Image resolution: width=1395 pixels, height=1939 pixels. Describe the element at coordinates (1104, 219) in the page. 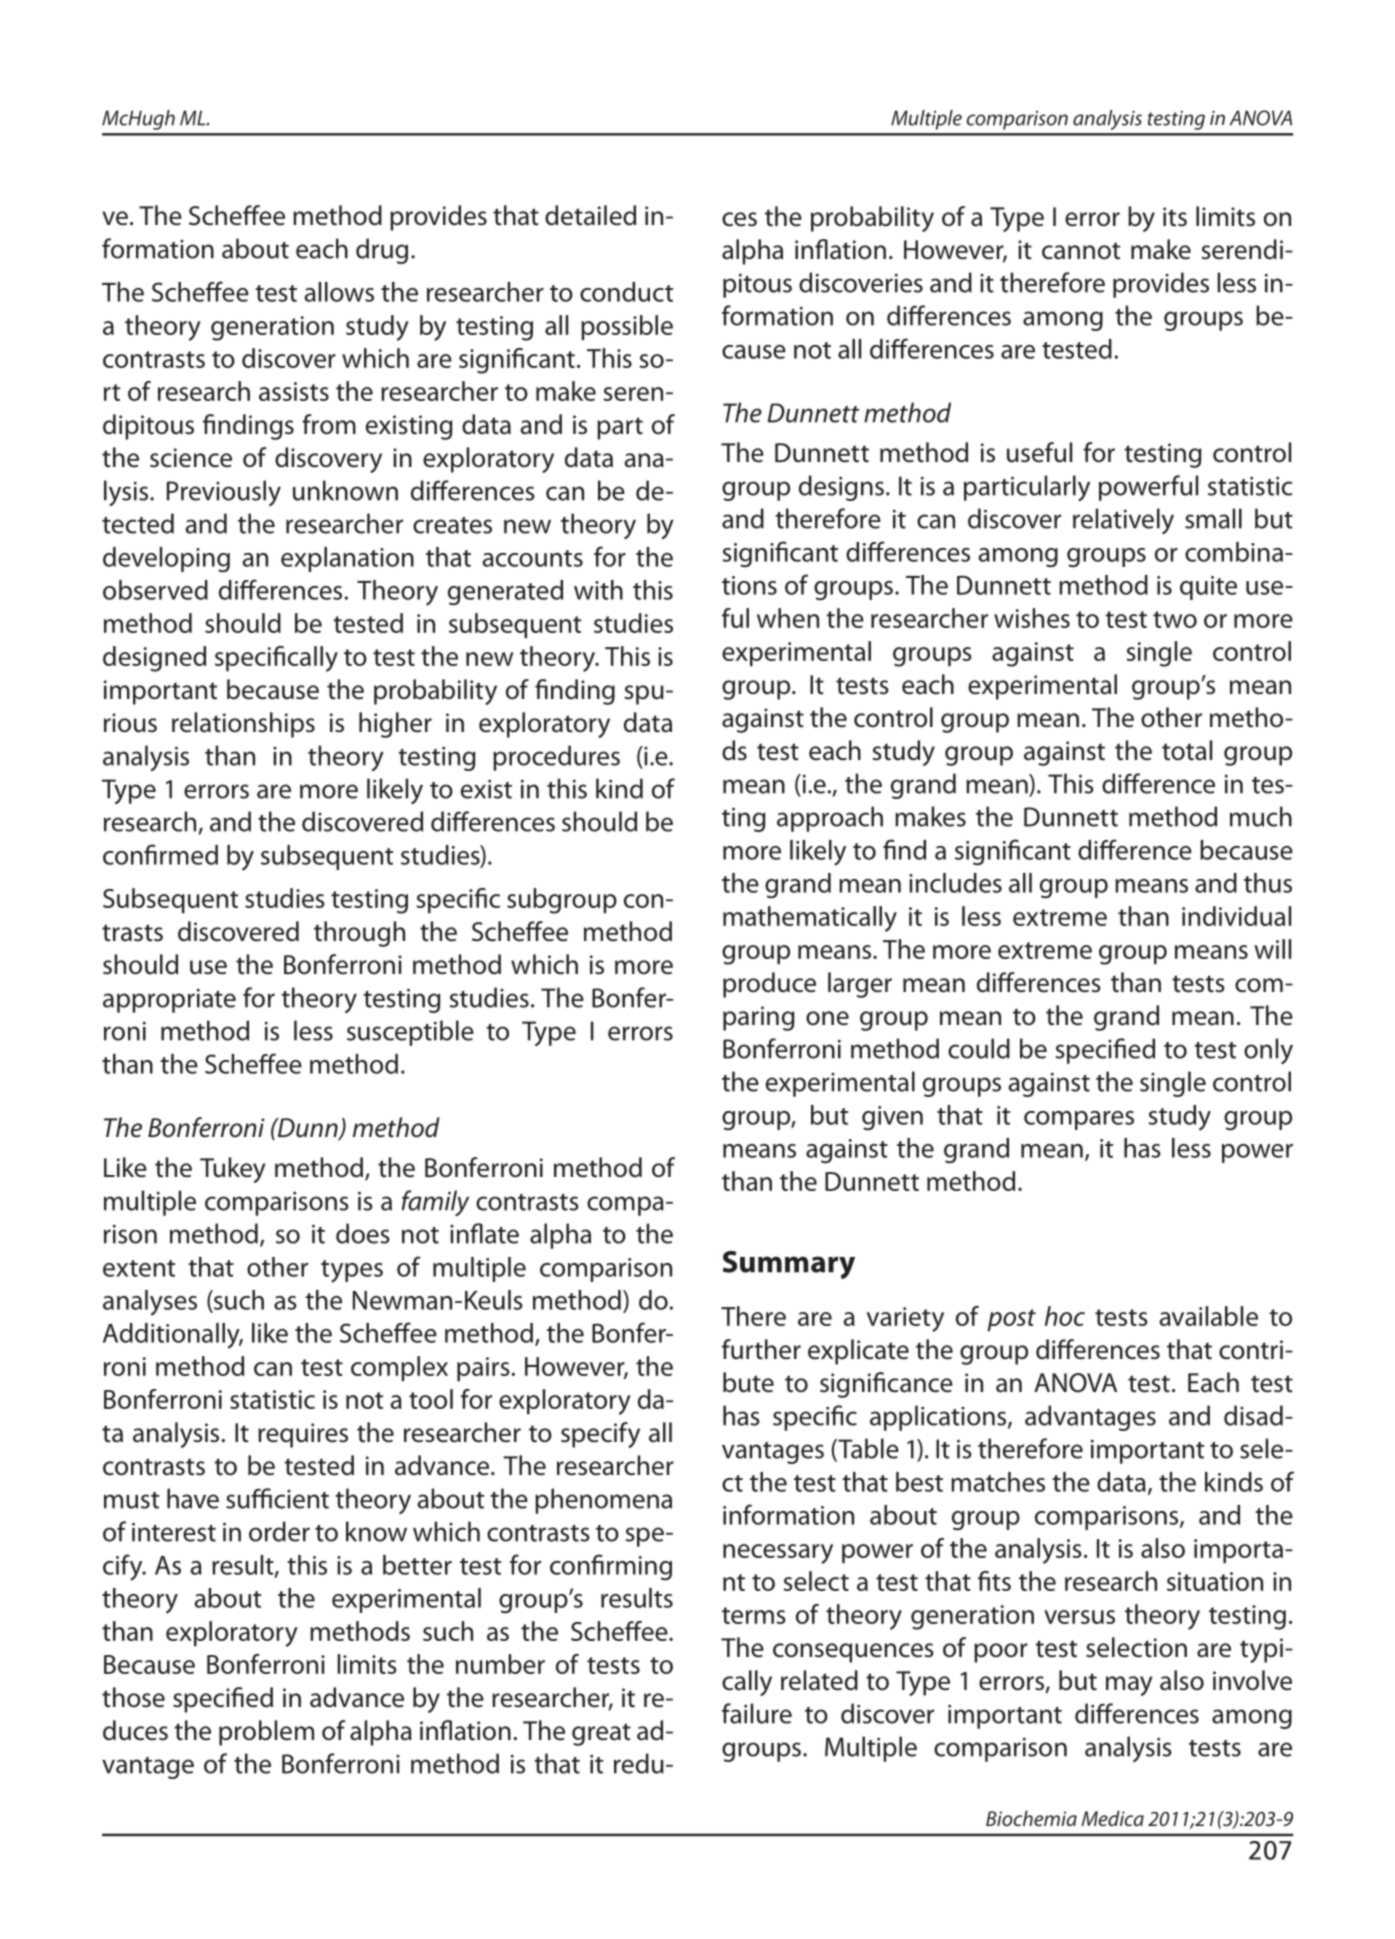

I see `ror` at that location.
